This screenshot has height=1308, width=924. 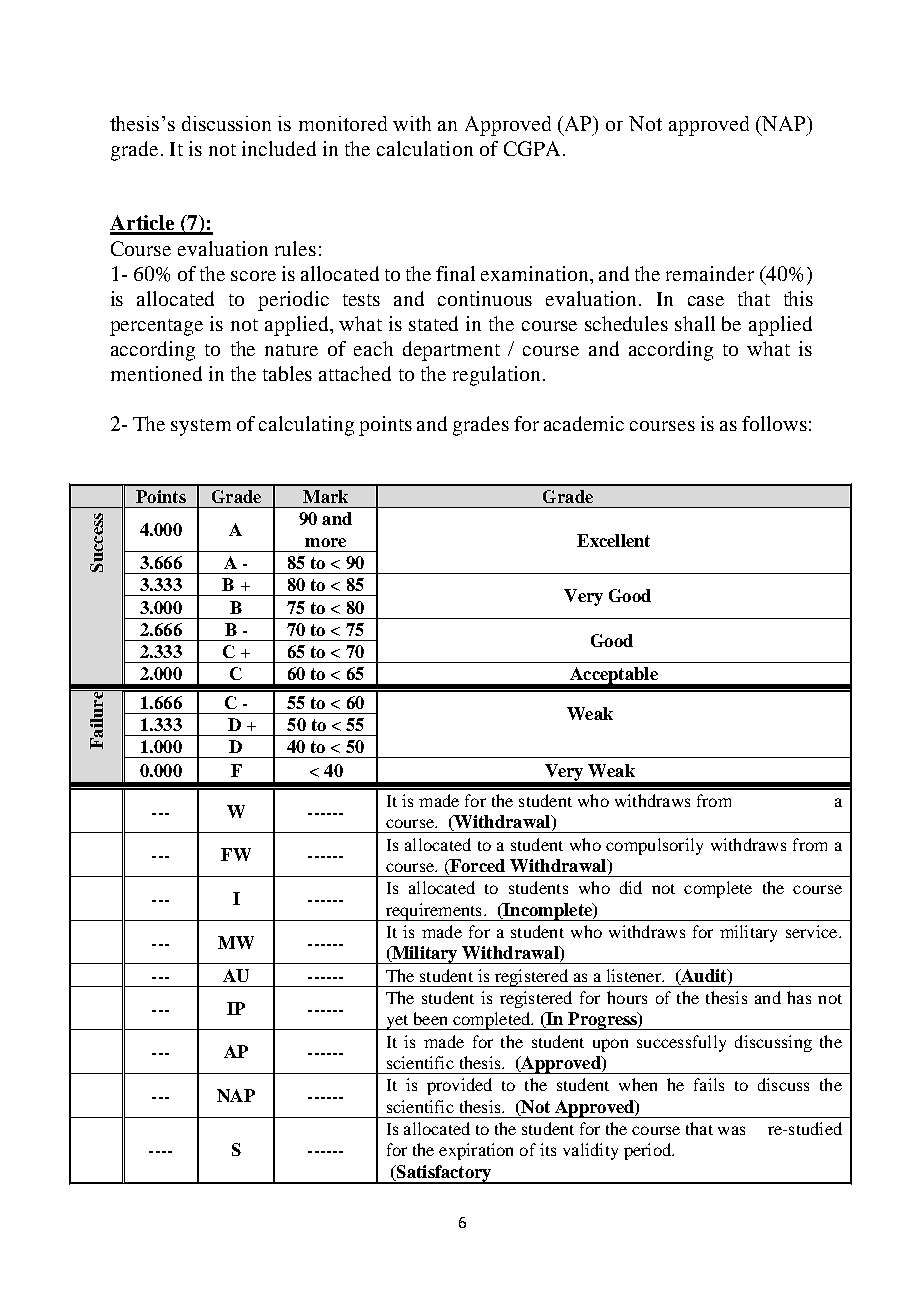 I want to click on included, so click(x=279, y=148).
